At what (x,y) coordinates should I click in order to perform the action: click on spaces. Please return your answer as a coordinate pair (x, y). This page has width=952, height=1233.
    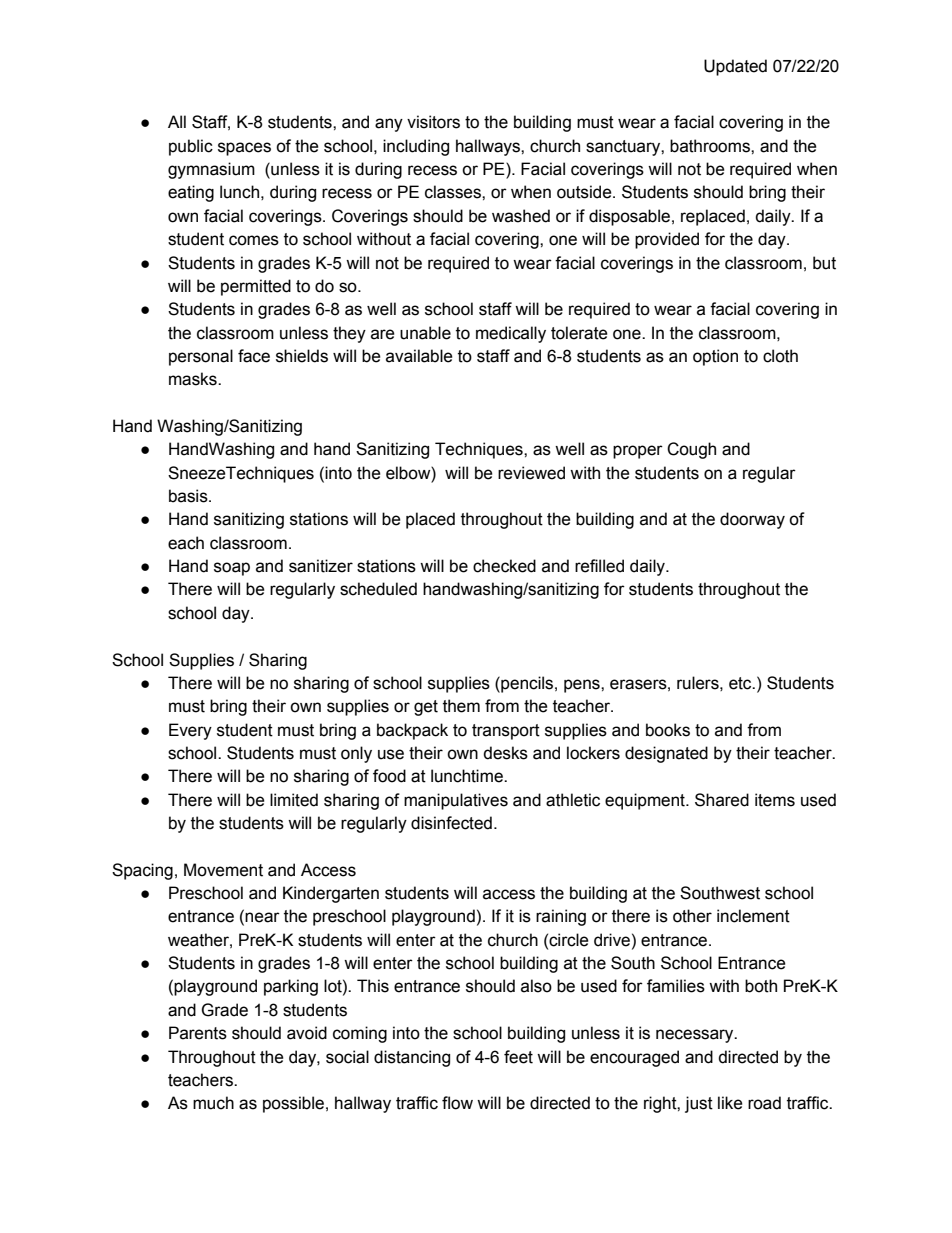
    Looking at the image, I should click on (244, 149).
